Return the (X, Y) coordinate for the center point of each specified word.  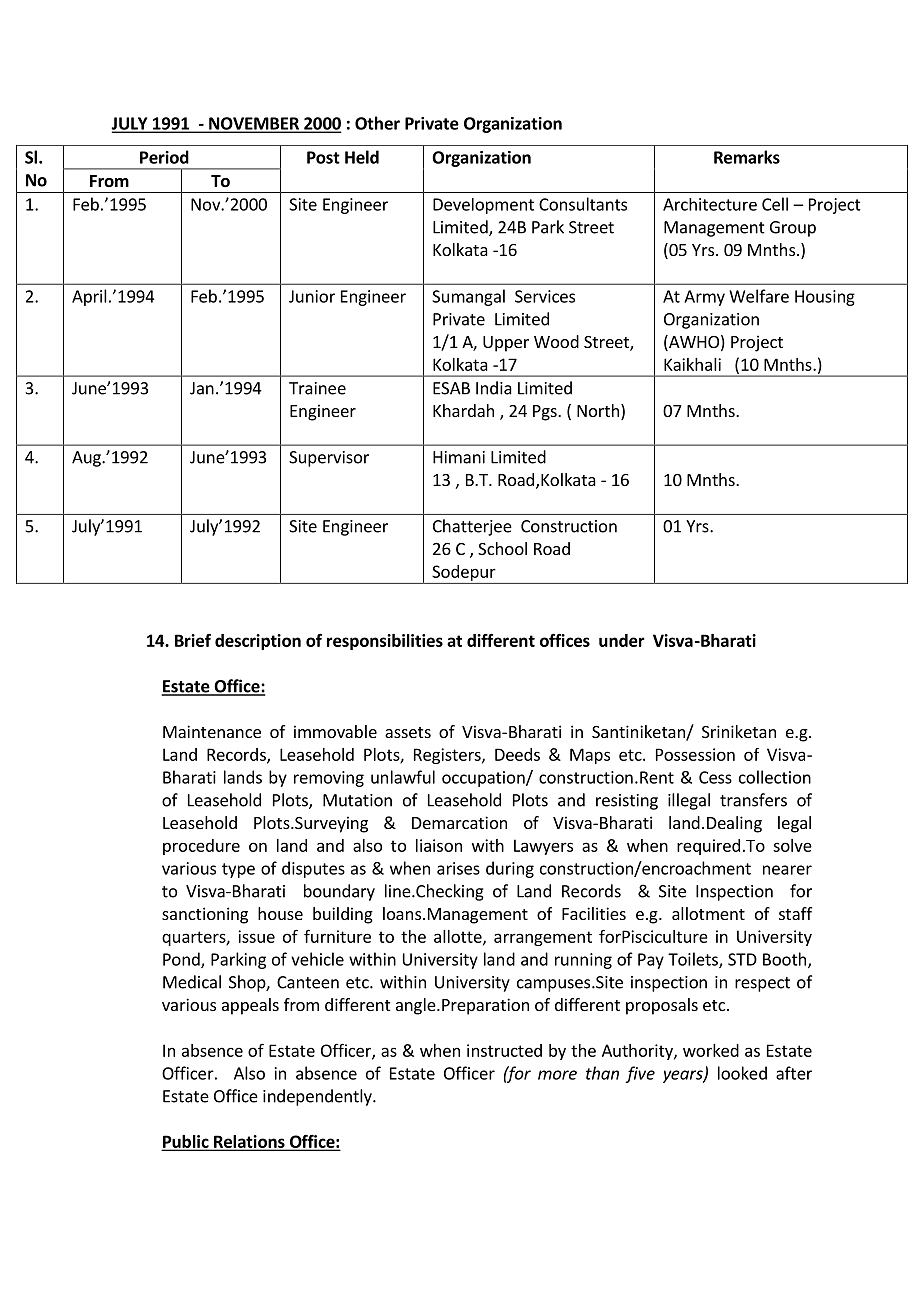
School (502, 548)
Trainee (317, 388)
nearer (787, 870)
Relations (249, 1142)
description (258, 642)
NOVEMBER (254, 124)
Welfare (759, 296)
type (238, 870)
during (510, 869)
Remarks (747, 157)
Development (483, 206)
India (494, 388)
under (622, 640)
